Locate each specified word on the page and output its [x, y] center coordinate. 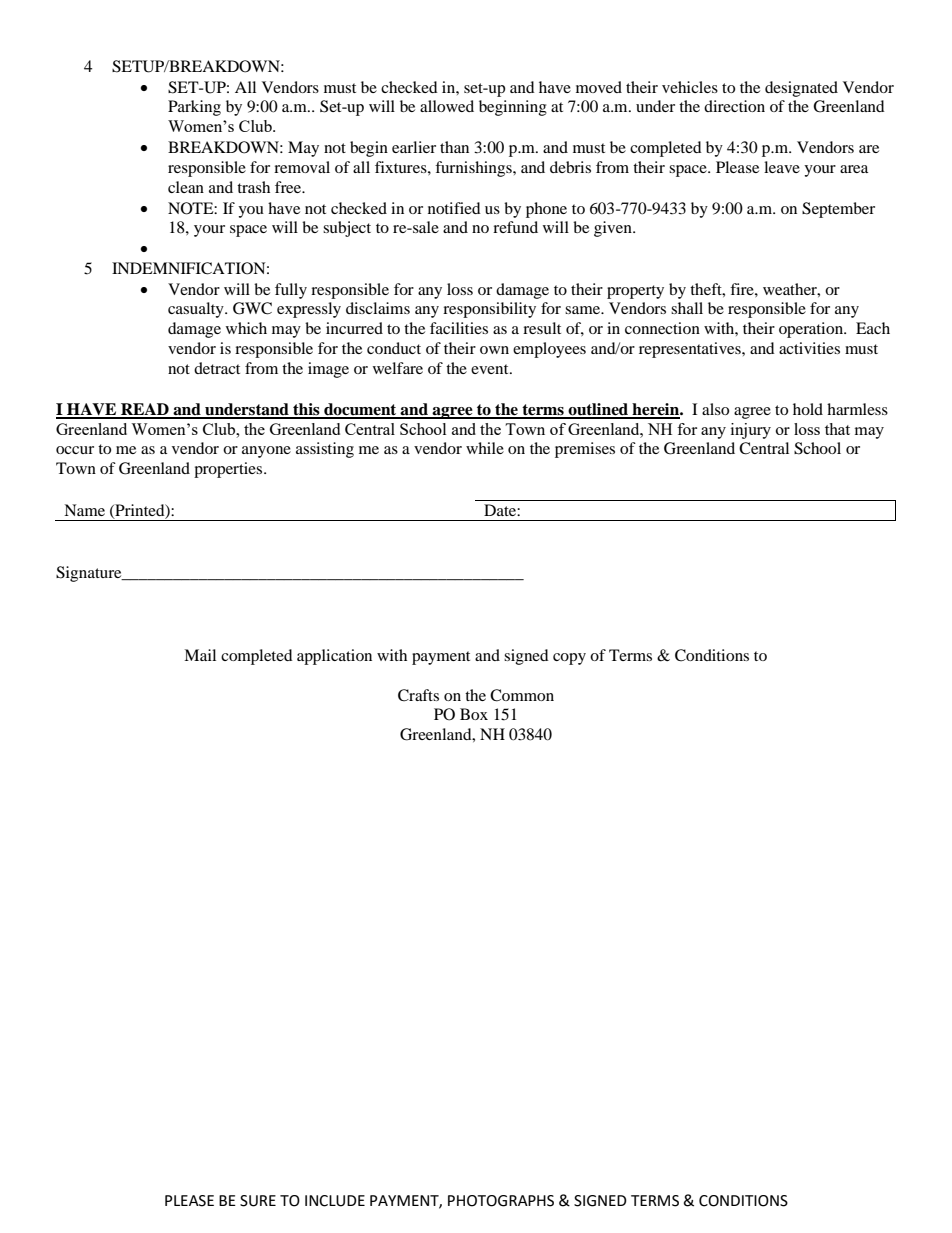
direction [734, 106]
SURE [258, 1201]
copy [569, 659]
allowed [447, 106]
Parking [194, 108]
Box [474, 714]
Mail [200, 655]
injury [751, 431]
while [485, 448]
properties [229, 470]
